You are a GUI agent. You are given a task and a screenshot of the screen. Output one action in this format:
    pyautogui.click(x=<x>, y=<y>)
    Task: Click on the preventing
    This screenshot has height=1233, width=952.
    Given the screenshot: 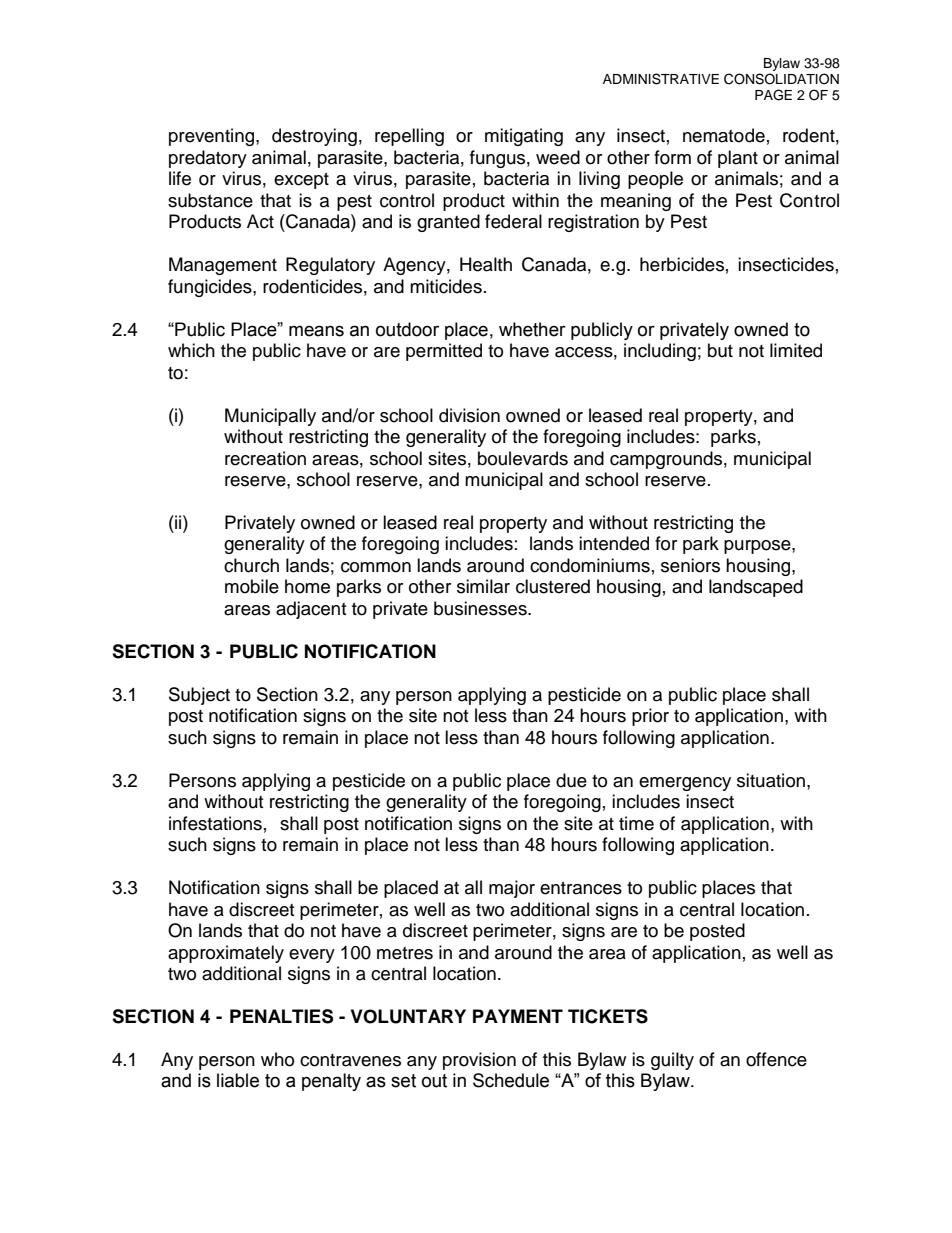 What is the action you would take?
    pyautogui.click(x=213, y=137)
